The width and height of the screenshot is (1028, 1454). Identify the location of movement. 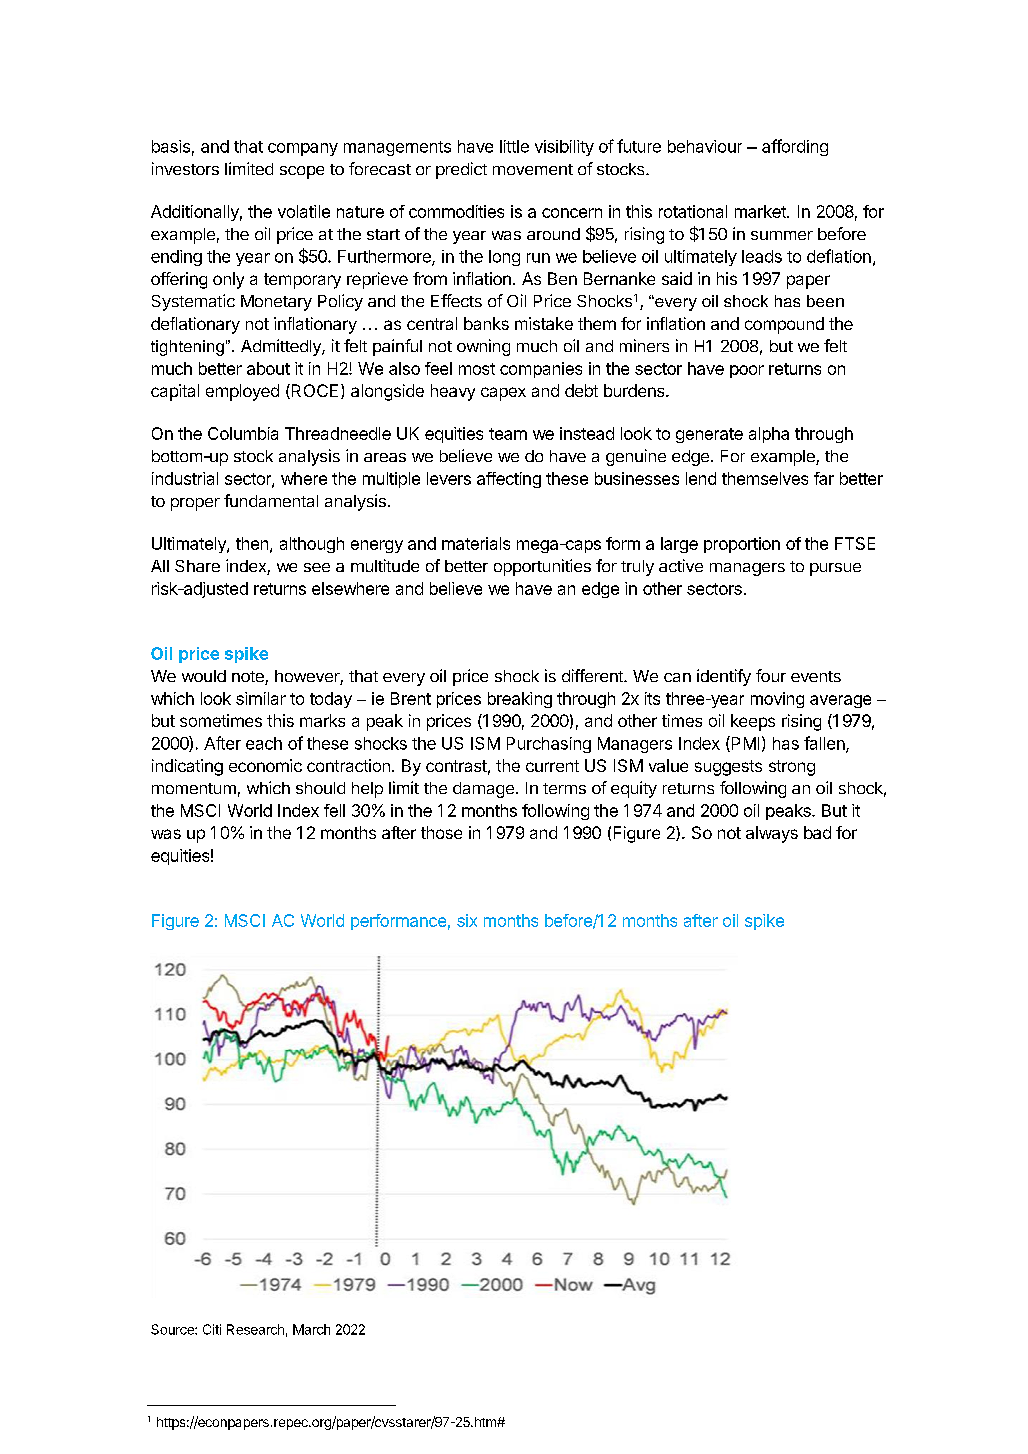
(533, 169).
